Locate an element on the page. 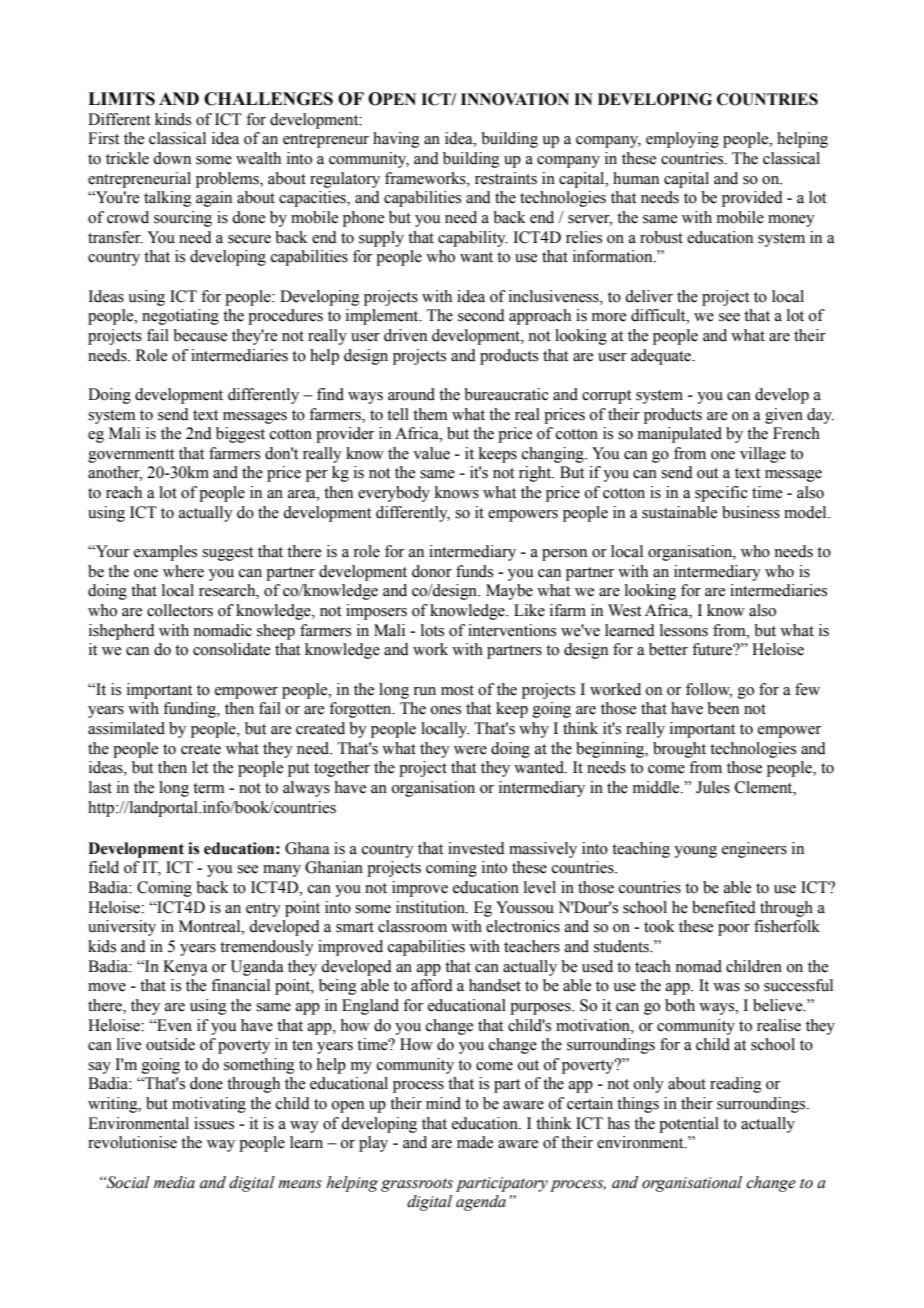 The width and height of the page is (924, 1308). lessons is located at coordinates (684, 630).
